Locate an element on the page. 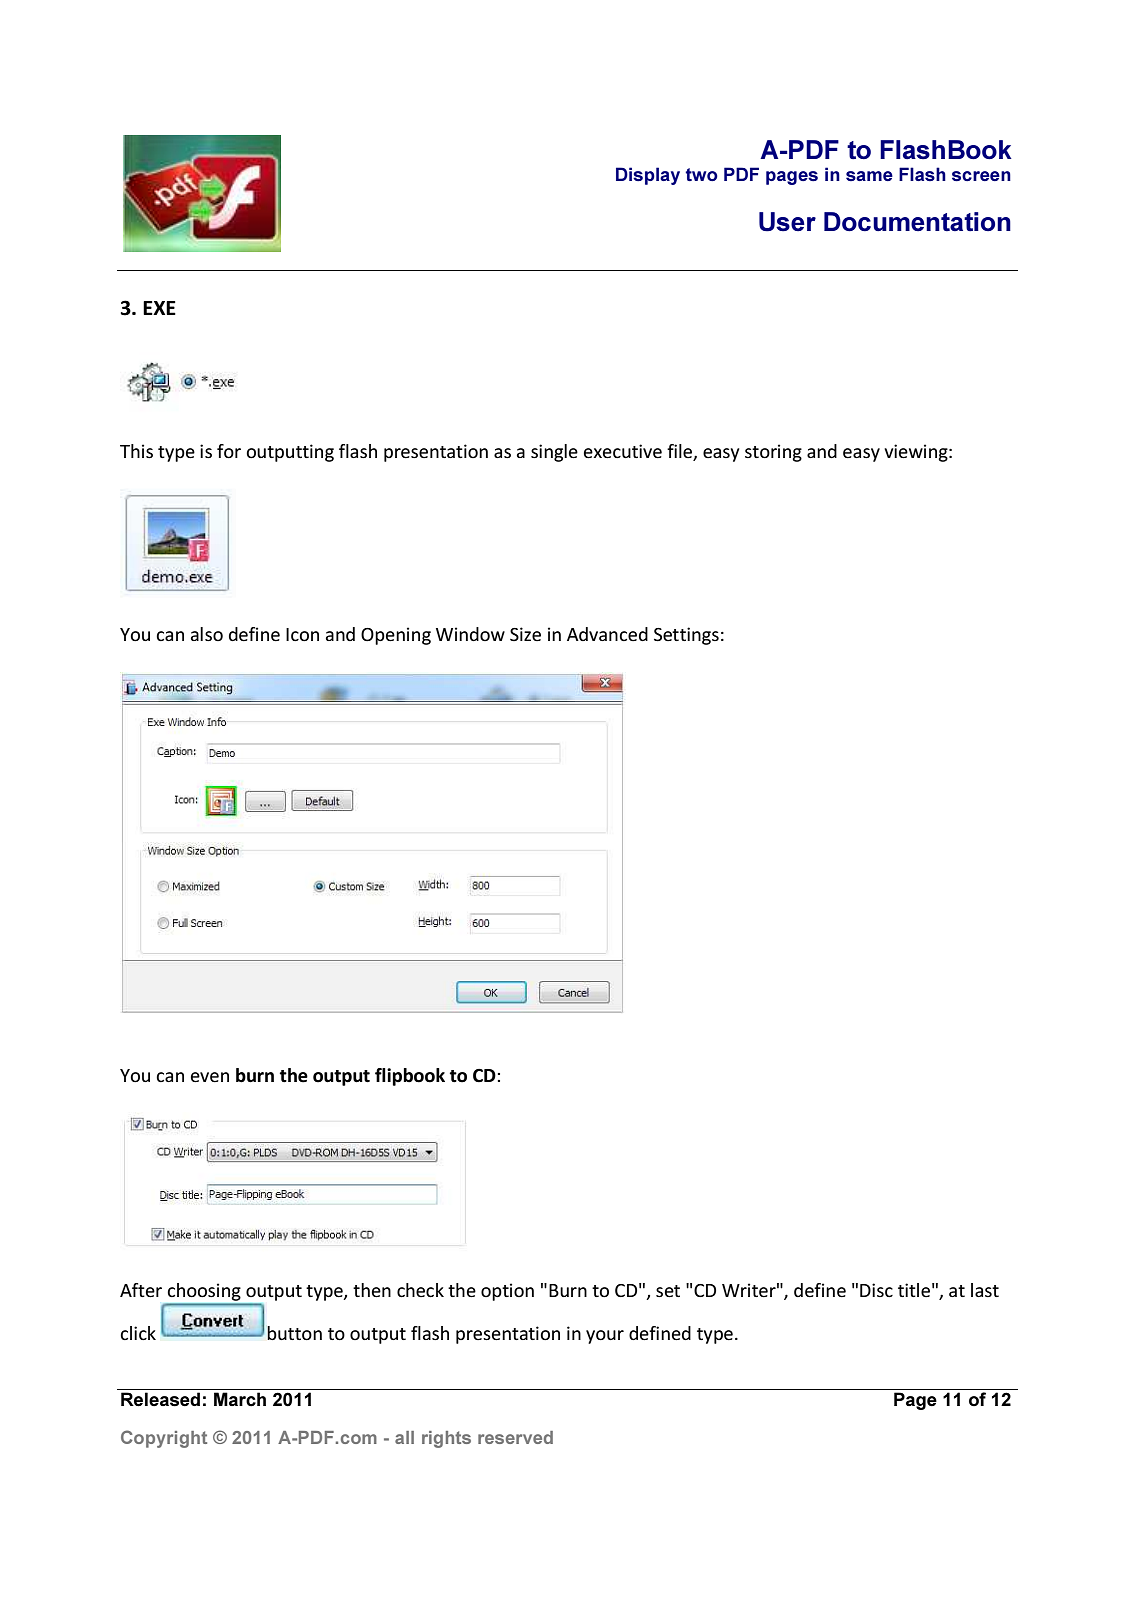  March is located at coordinates (240, 1399).
